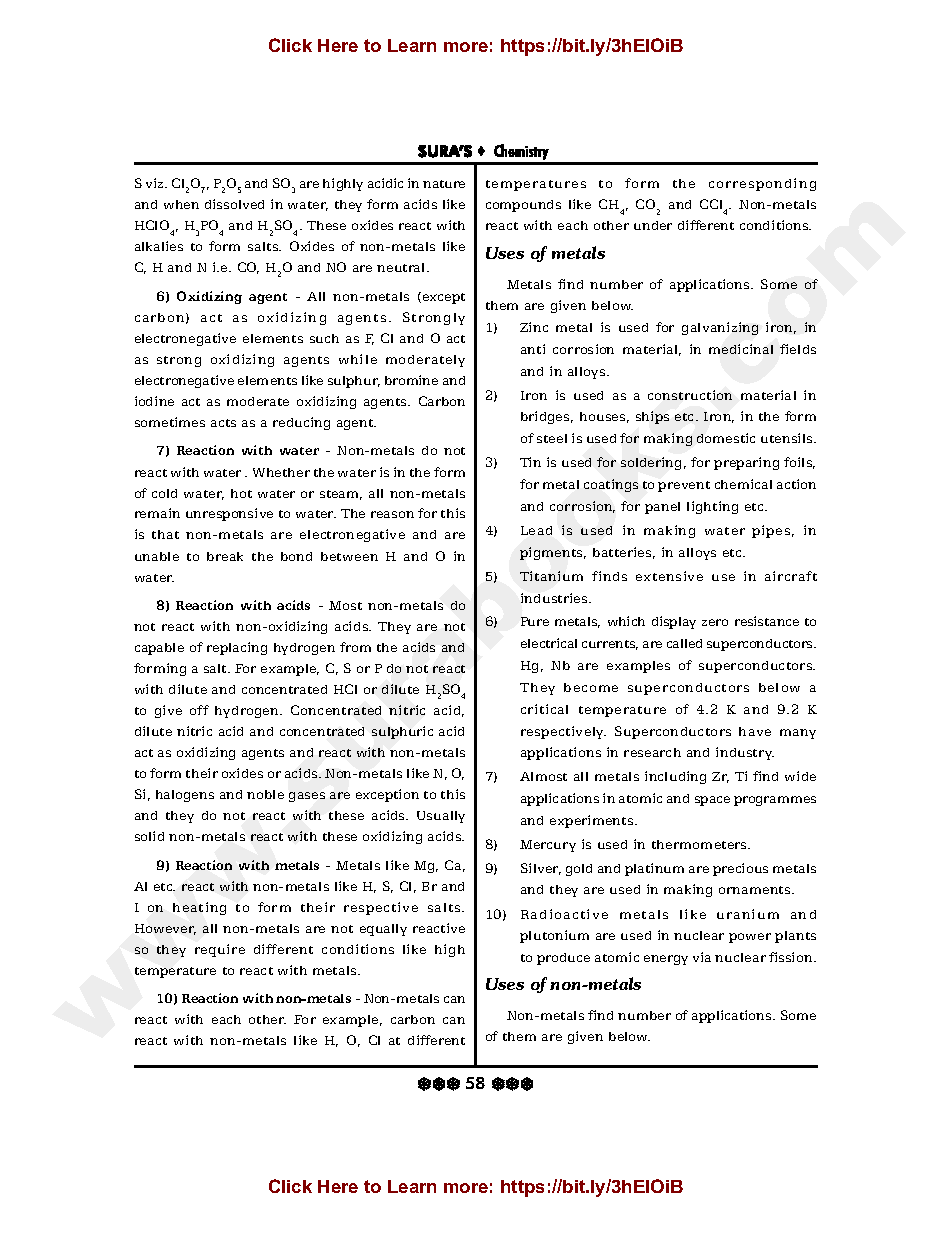  I want to click on extensive, so click(669, 576).
